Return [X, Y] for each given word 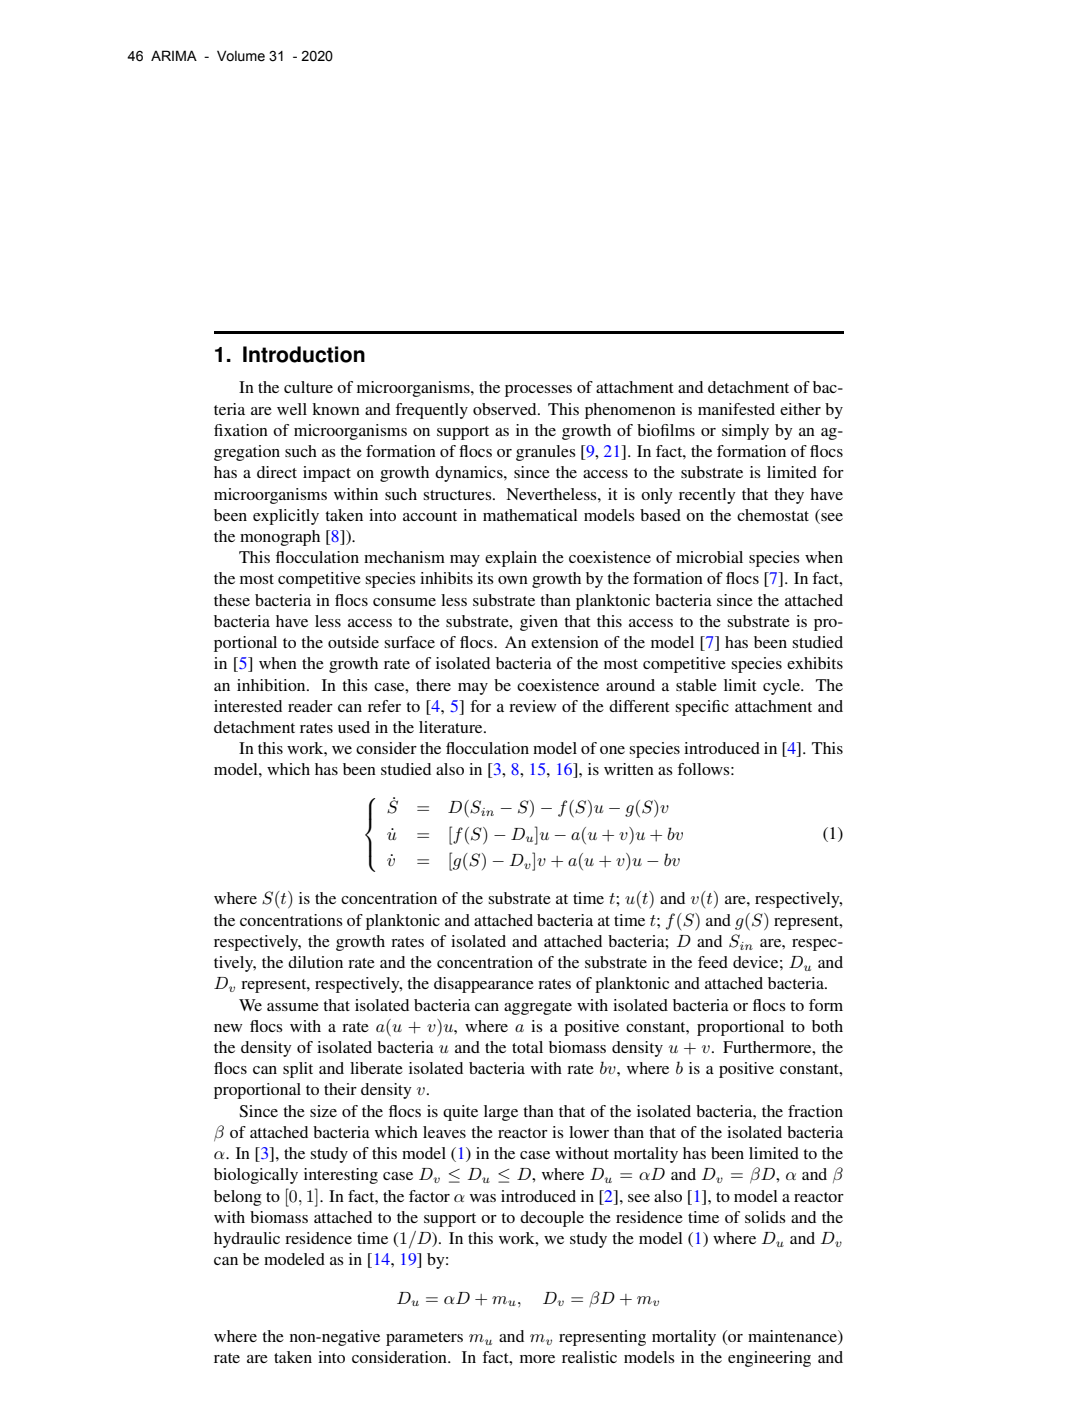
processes [538, 391]
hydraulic [247, 1240]
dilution [315, 962]
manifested [736, 409]
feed [713, 962]
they [789, 496]
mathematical [530, 515]
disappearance [484, 985]
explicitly [286, 517]
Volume [241, 56]
